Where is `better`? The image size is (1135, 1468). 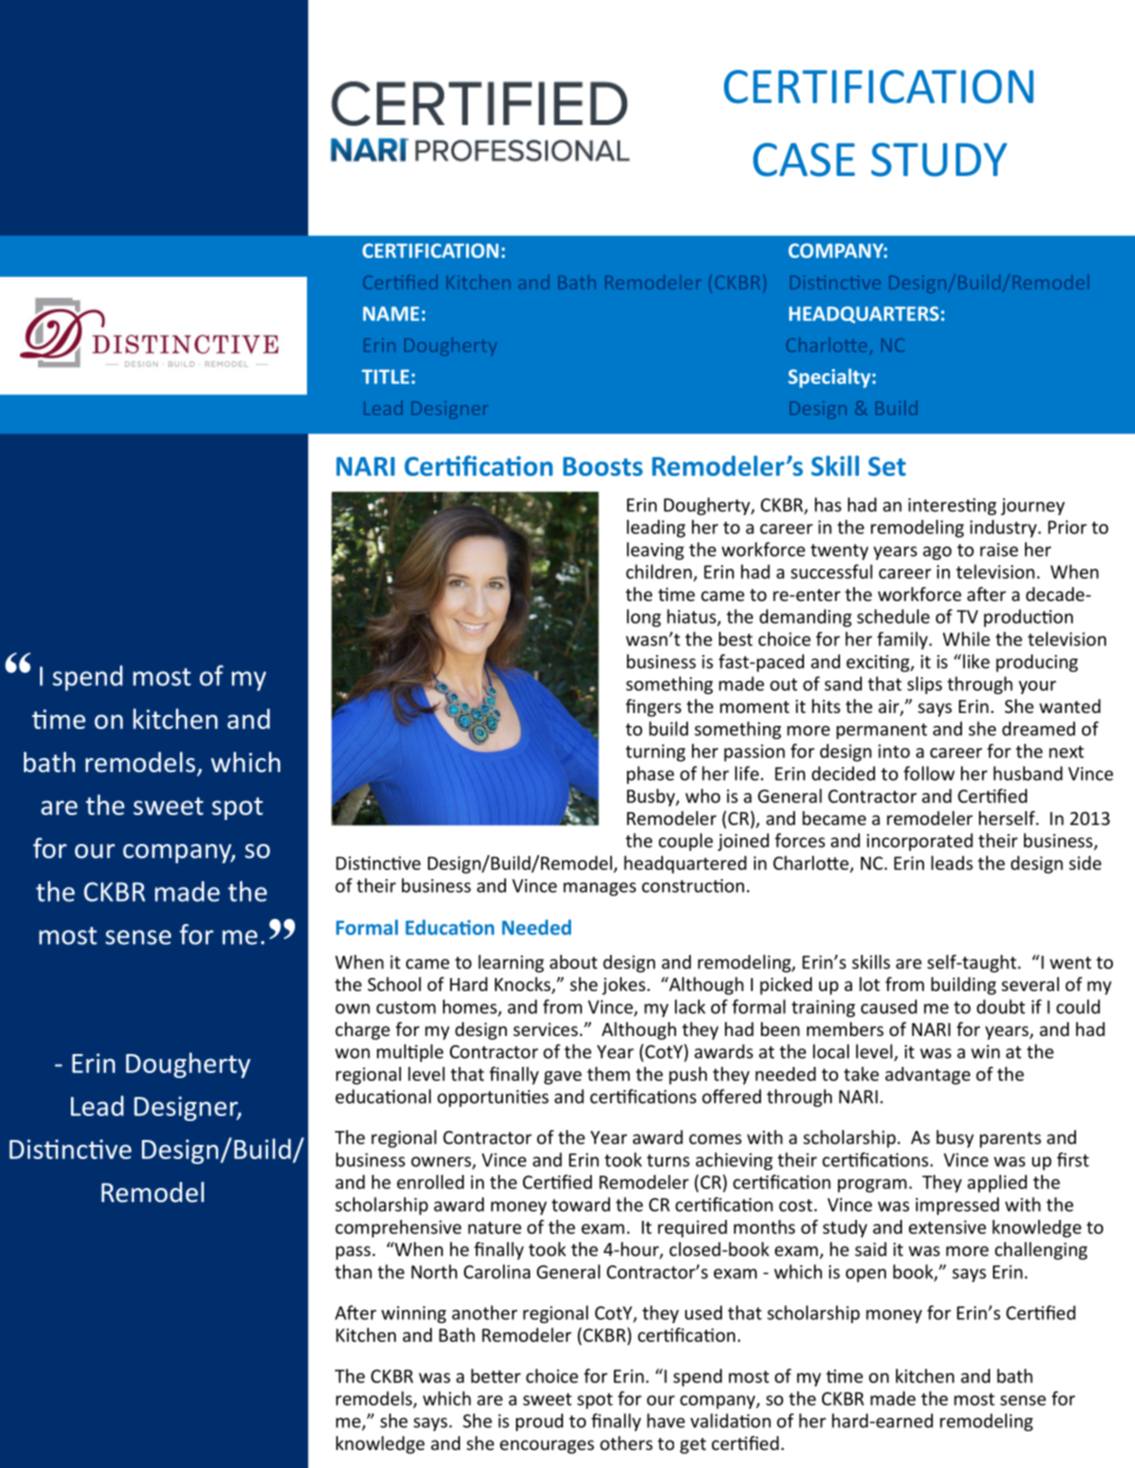
better is located at coordinates (496, 1376).
